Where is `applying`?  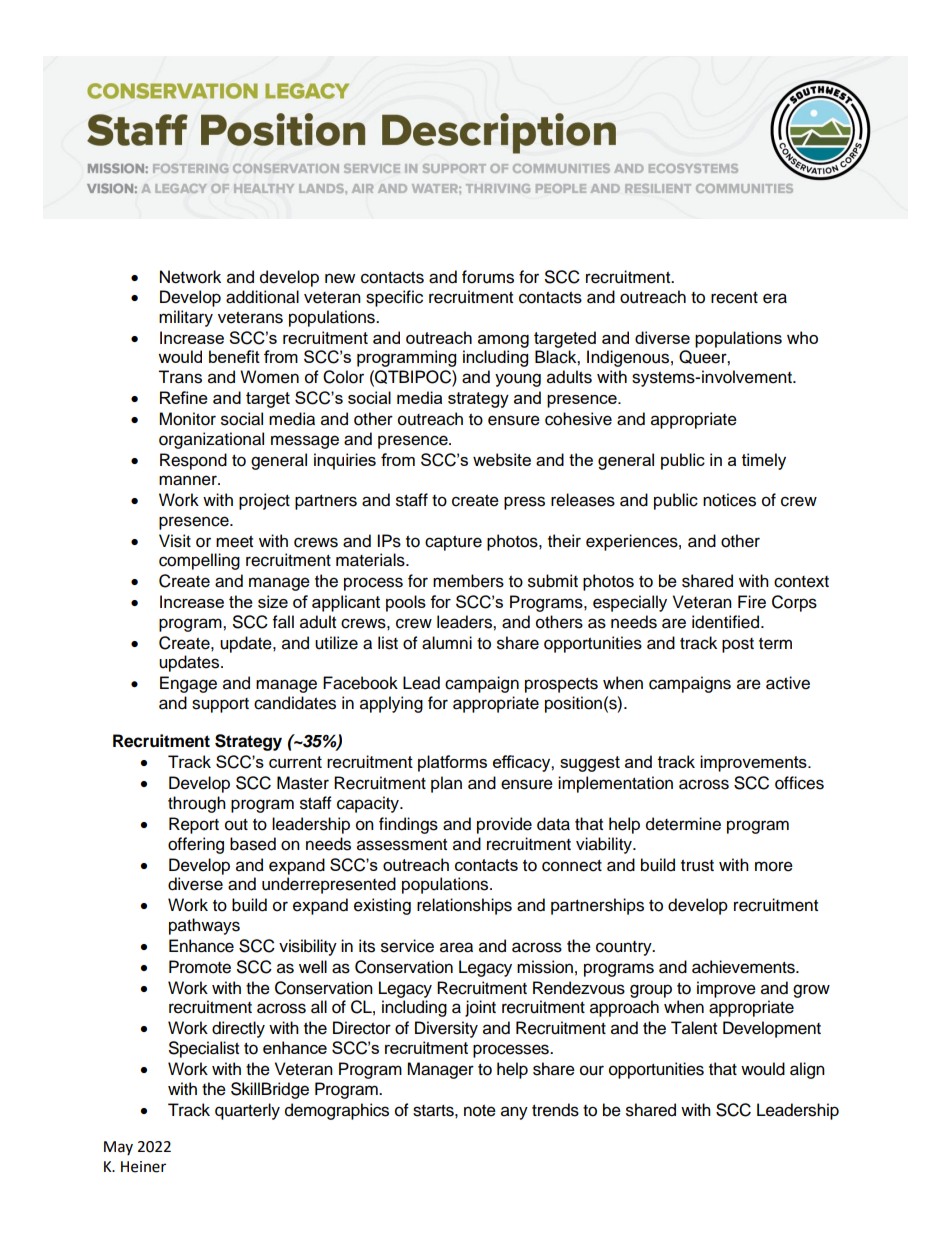 applying is located at coordinates (391, 704).
